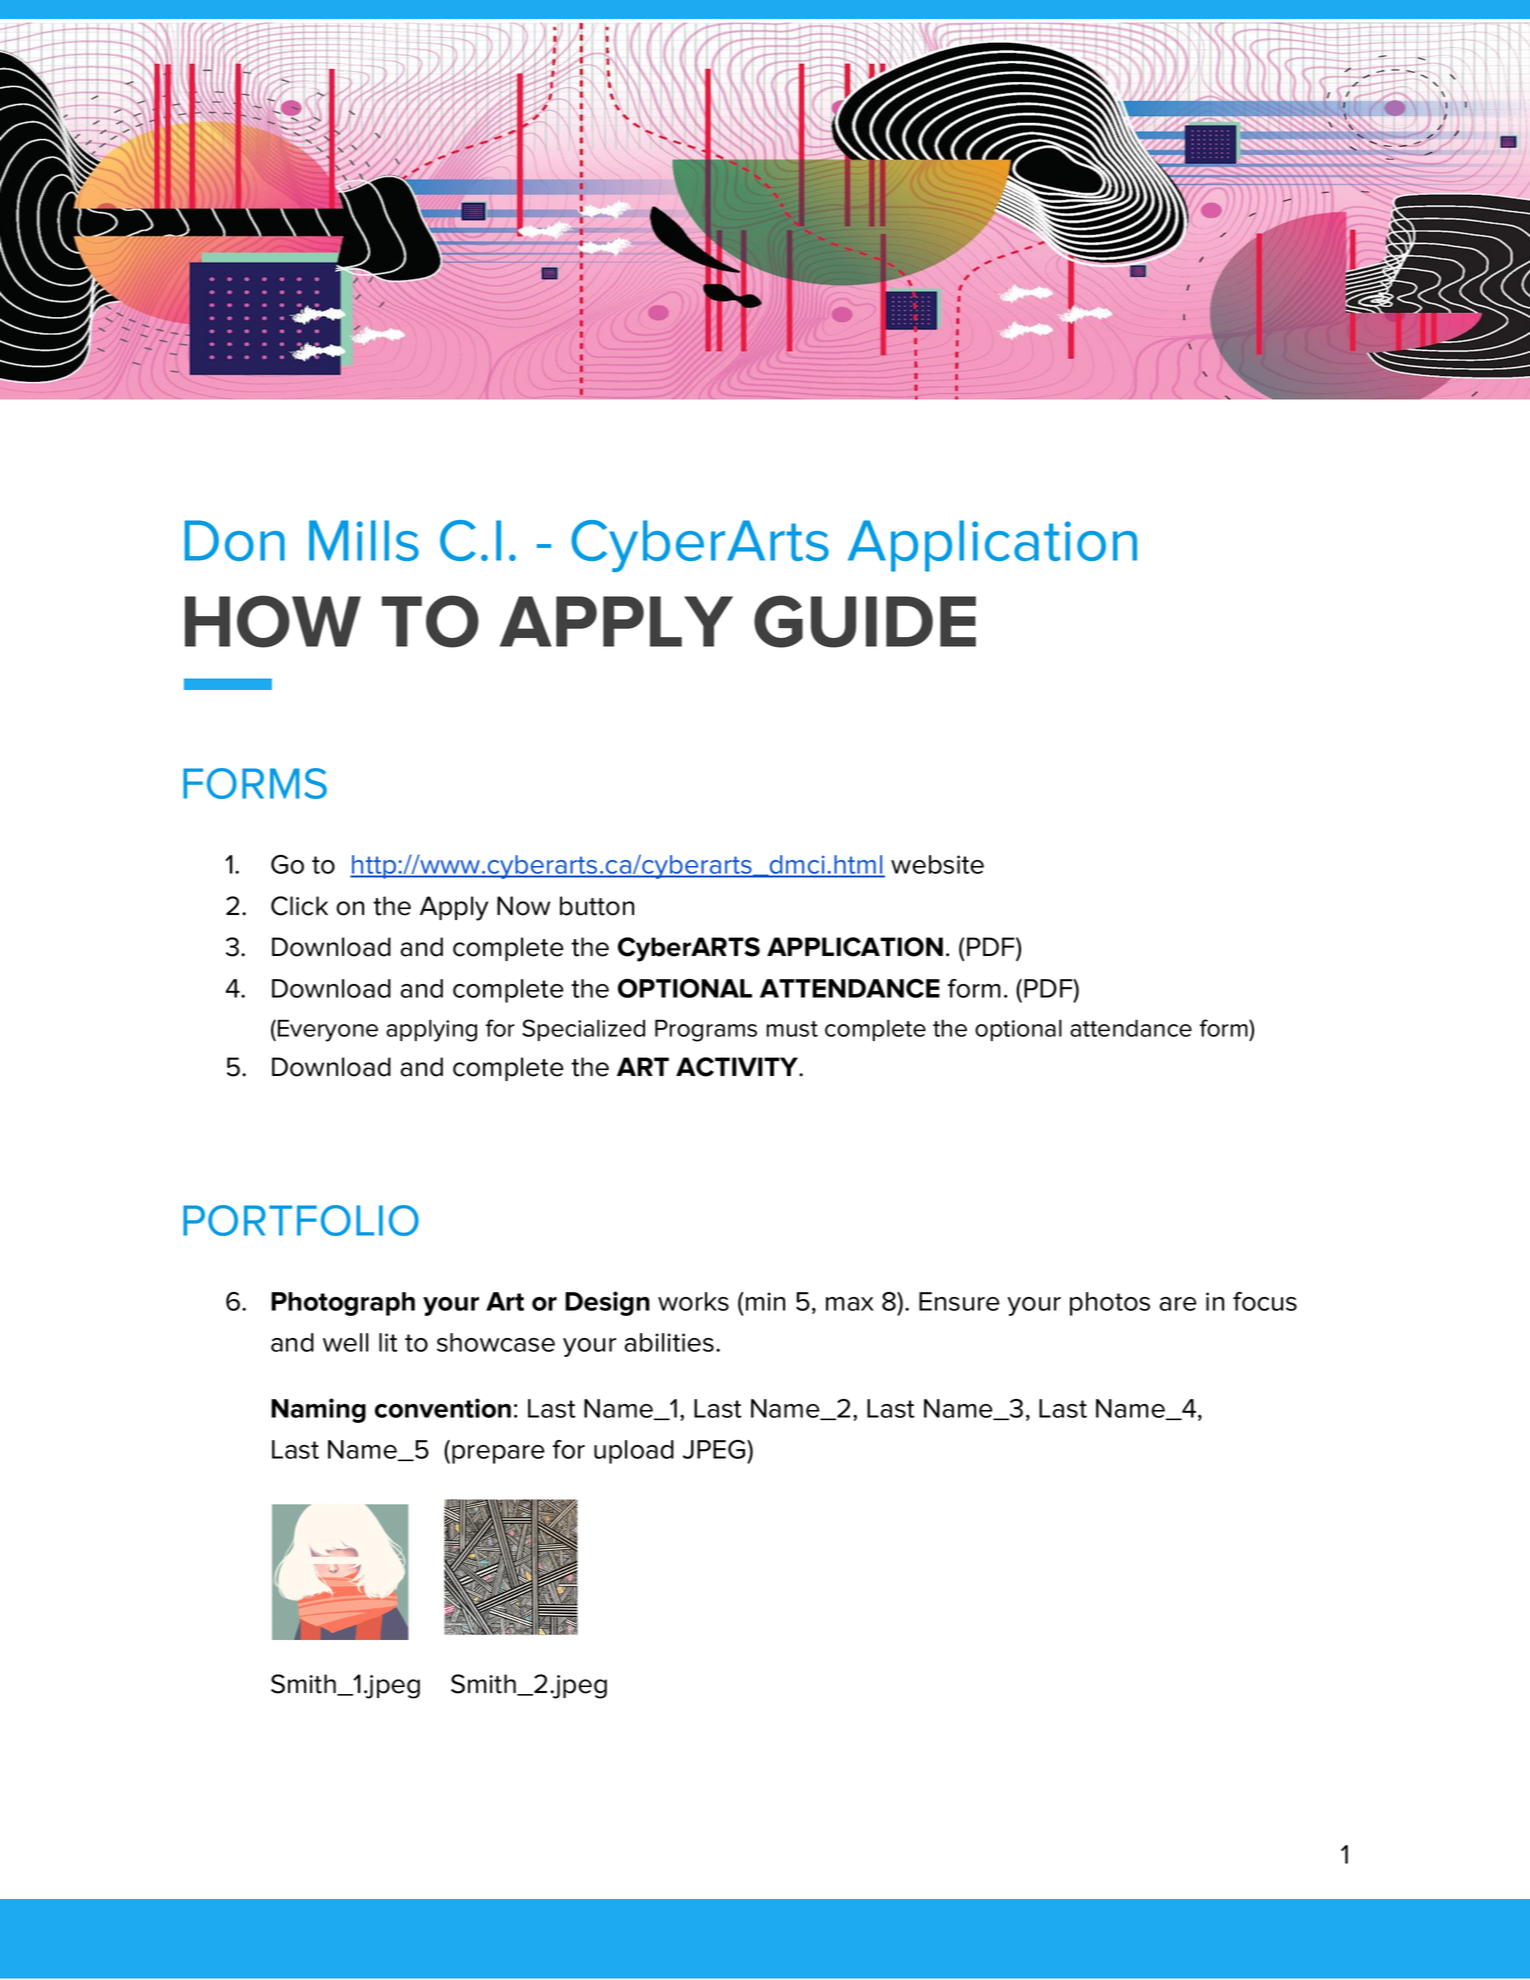  Describe the element at coordinates (738, 1067) in the page. I see `ACTIVITY` at that location.
